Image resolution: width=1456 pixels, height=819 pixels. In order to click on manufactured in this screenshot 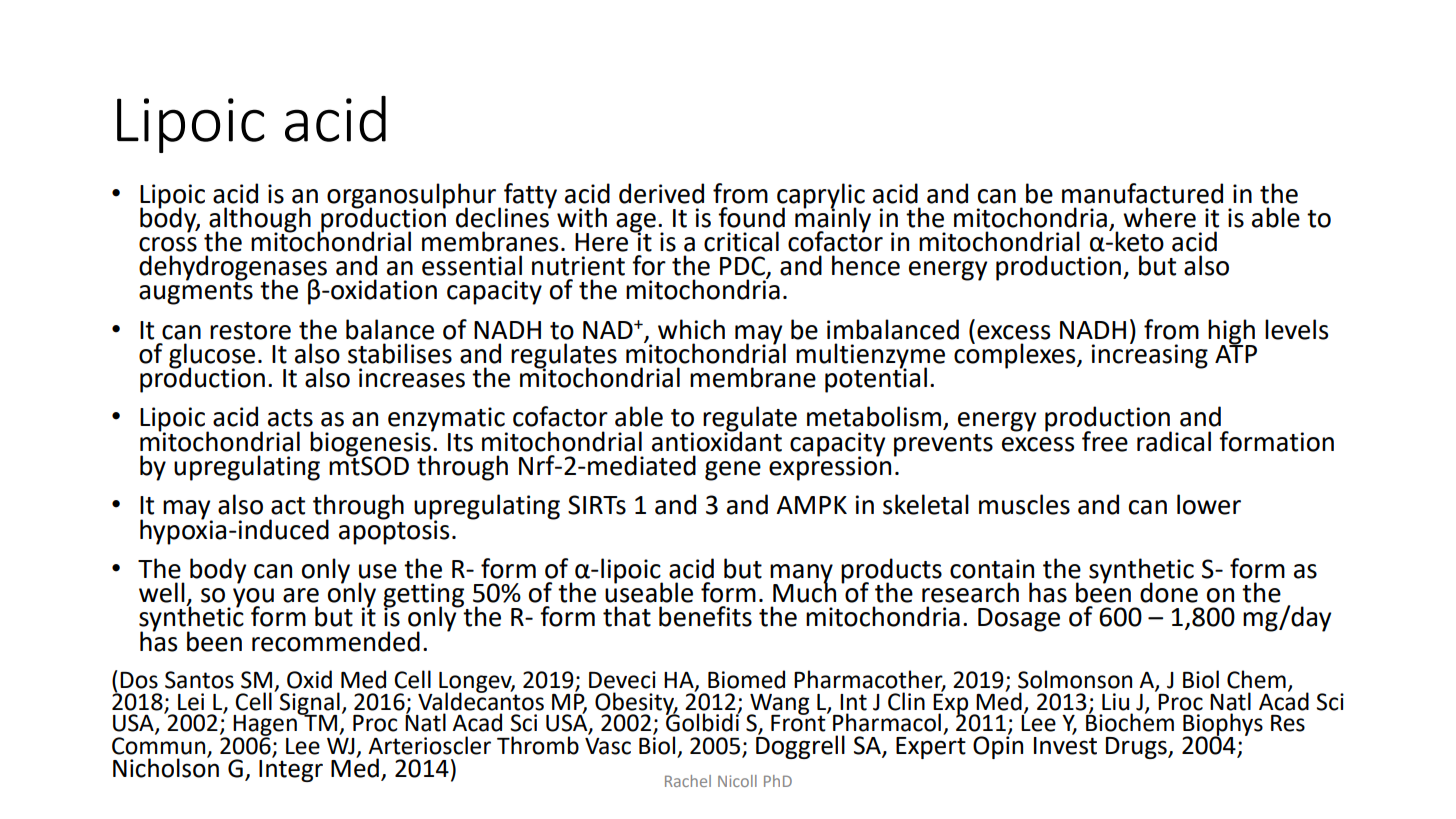, I will do `click(1142, 193)`.
